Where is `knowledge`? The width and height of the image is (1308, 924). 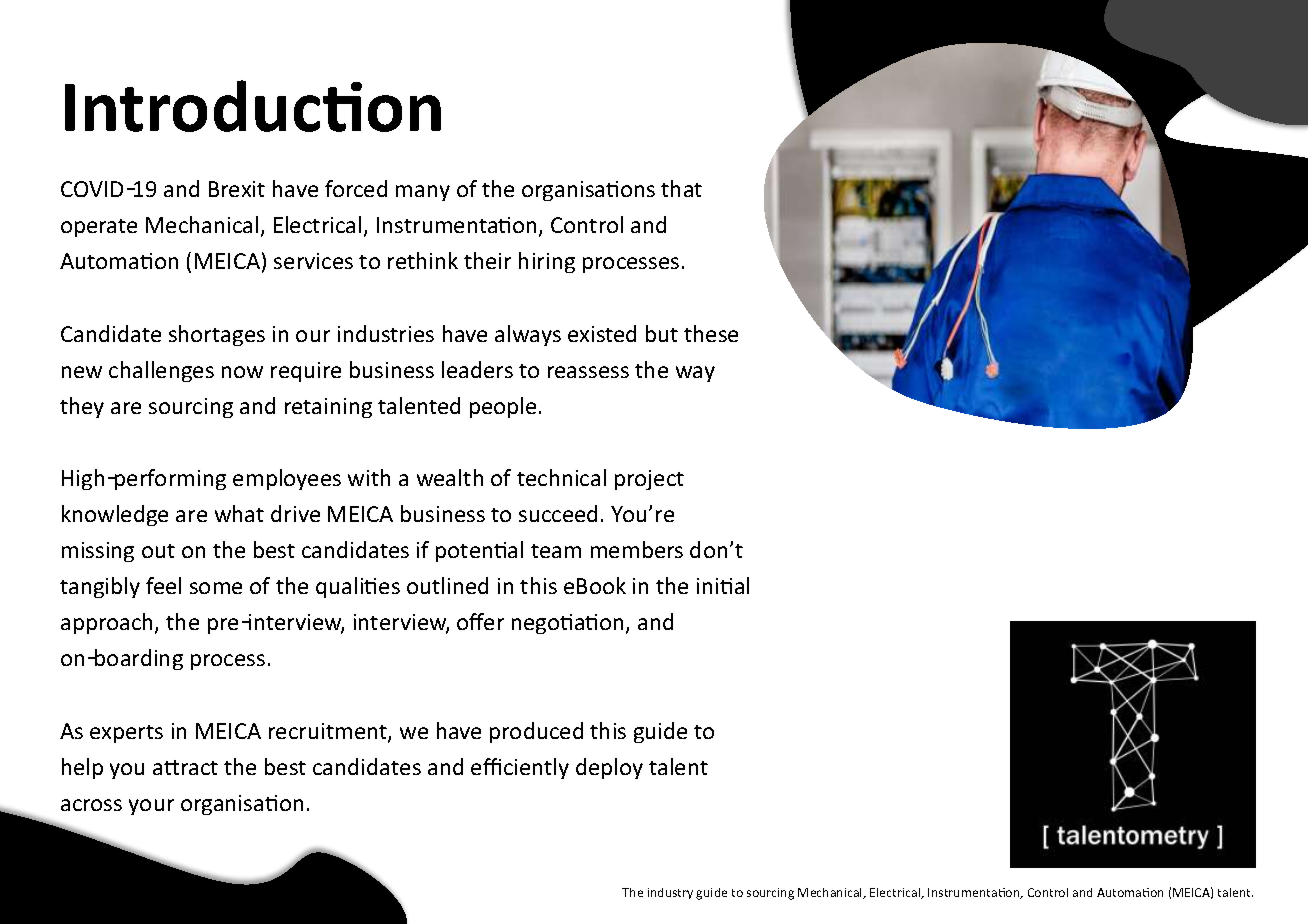 knowledge is located at coordinates (115, 515).
